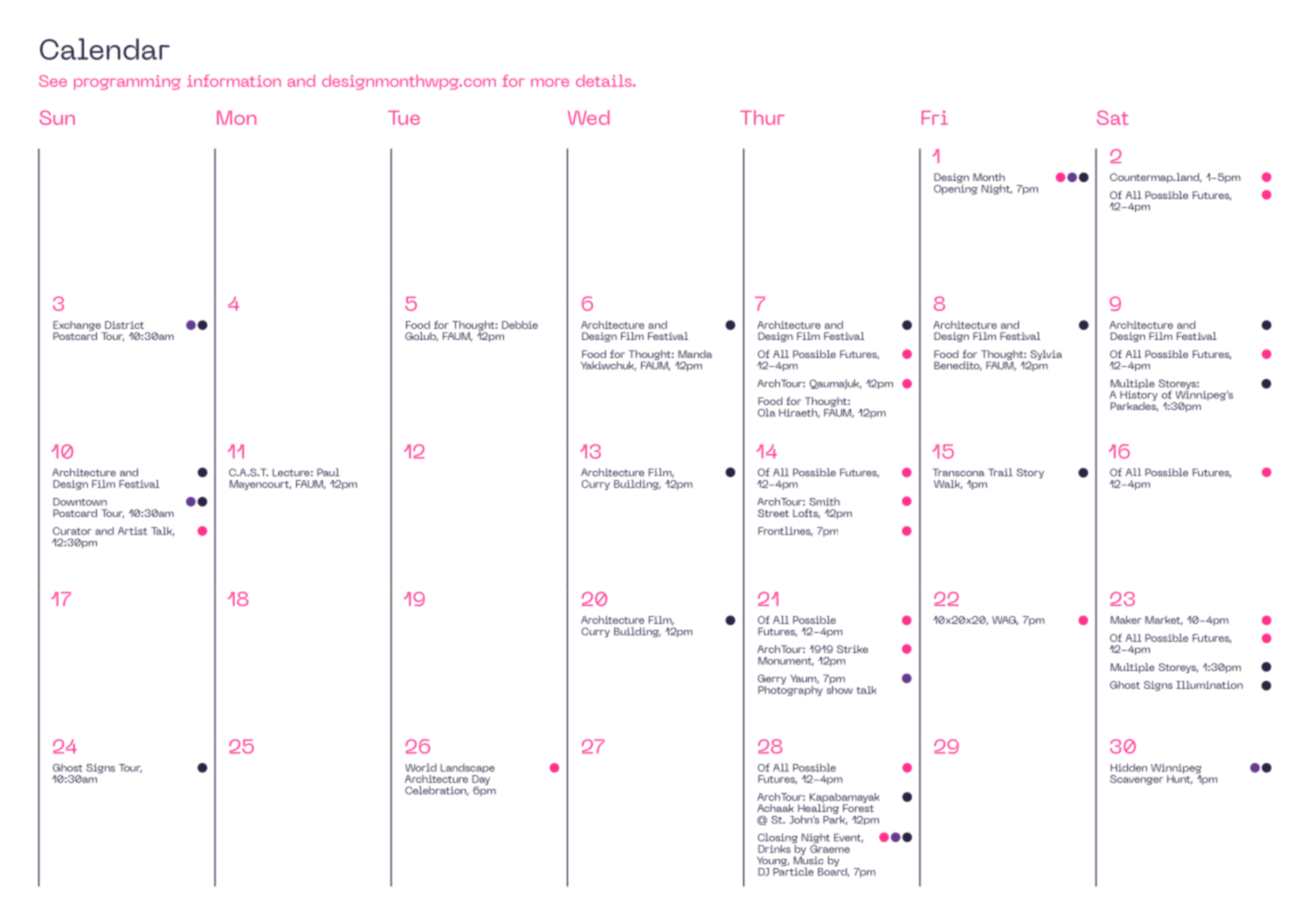  Describe the element at coordinates (132, 531) in the page. I see `Artist` at that location.
